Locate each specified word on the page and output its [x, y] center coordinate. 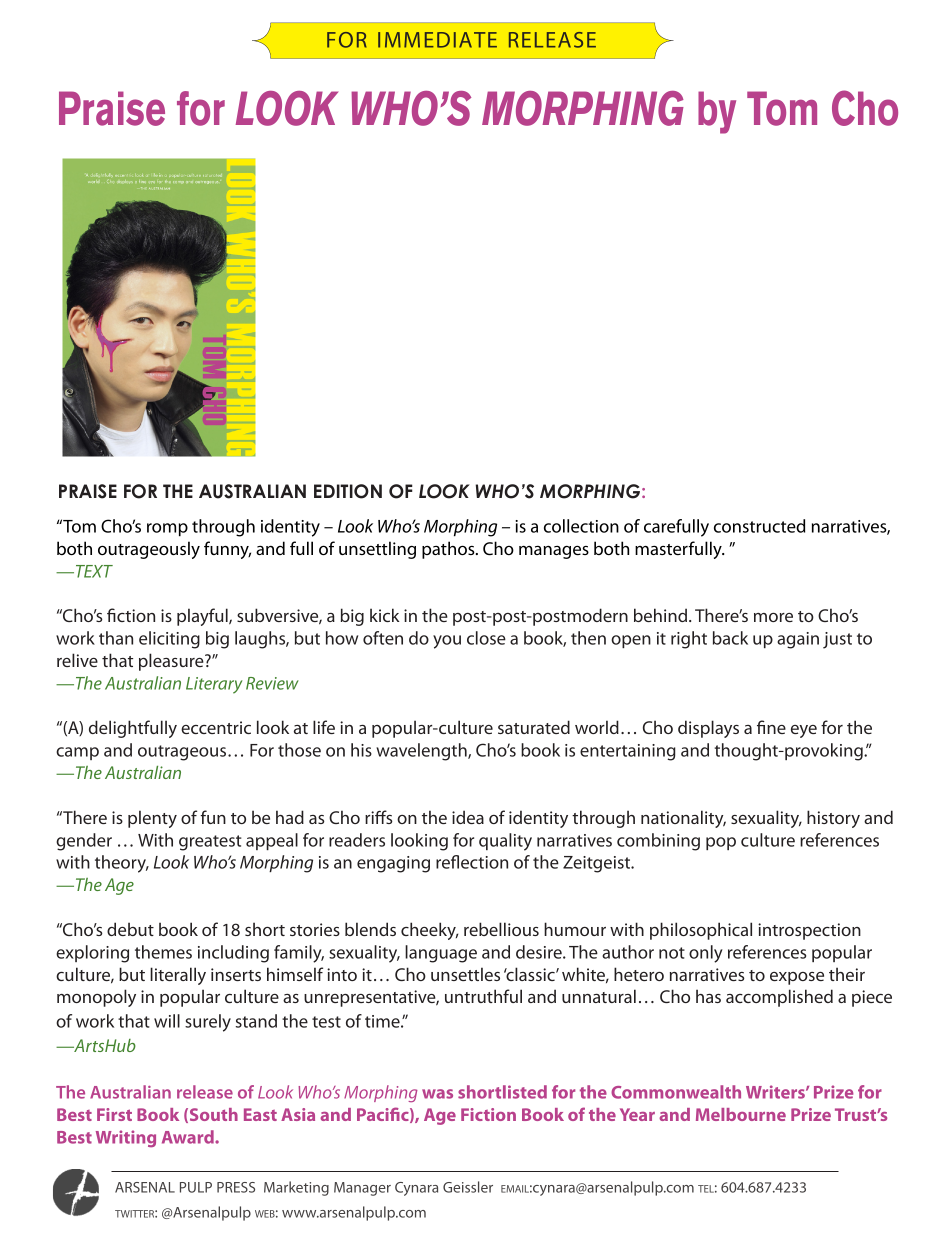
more [773, 617]
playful [203, 617]
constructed [759, 526]
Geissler [468, 1187]
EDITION [348, 491]
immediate [437, 40]
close [486, 638]
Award [189, 1137]
